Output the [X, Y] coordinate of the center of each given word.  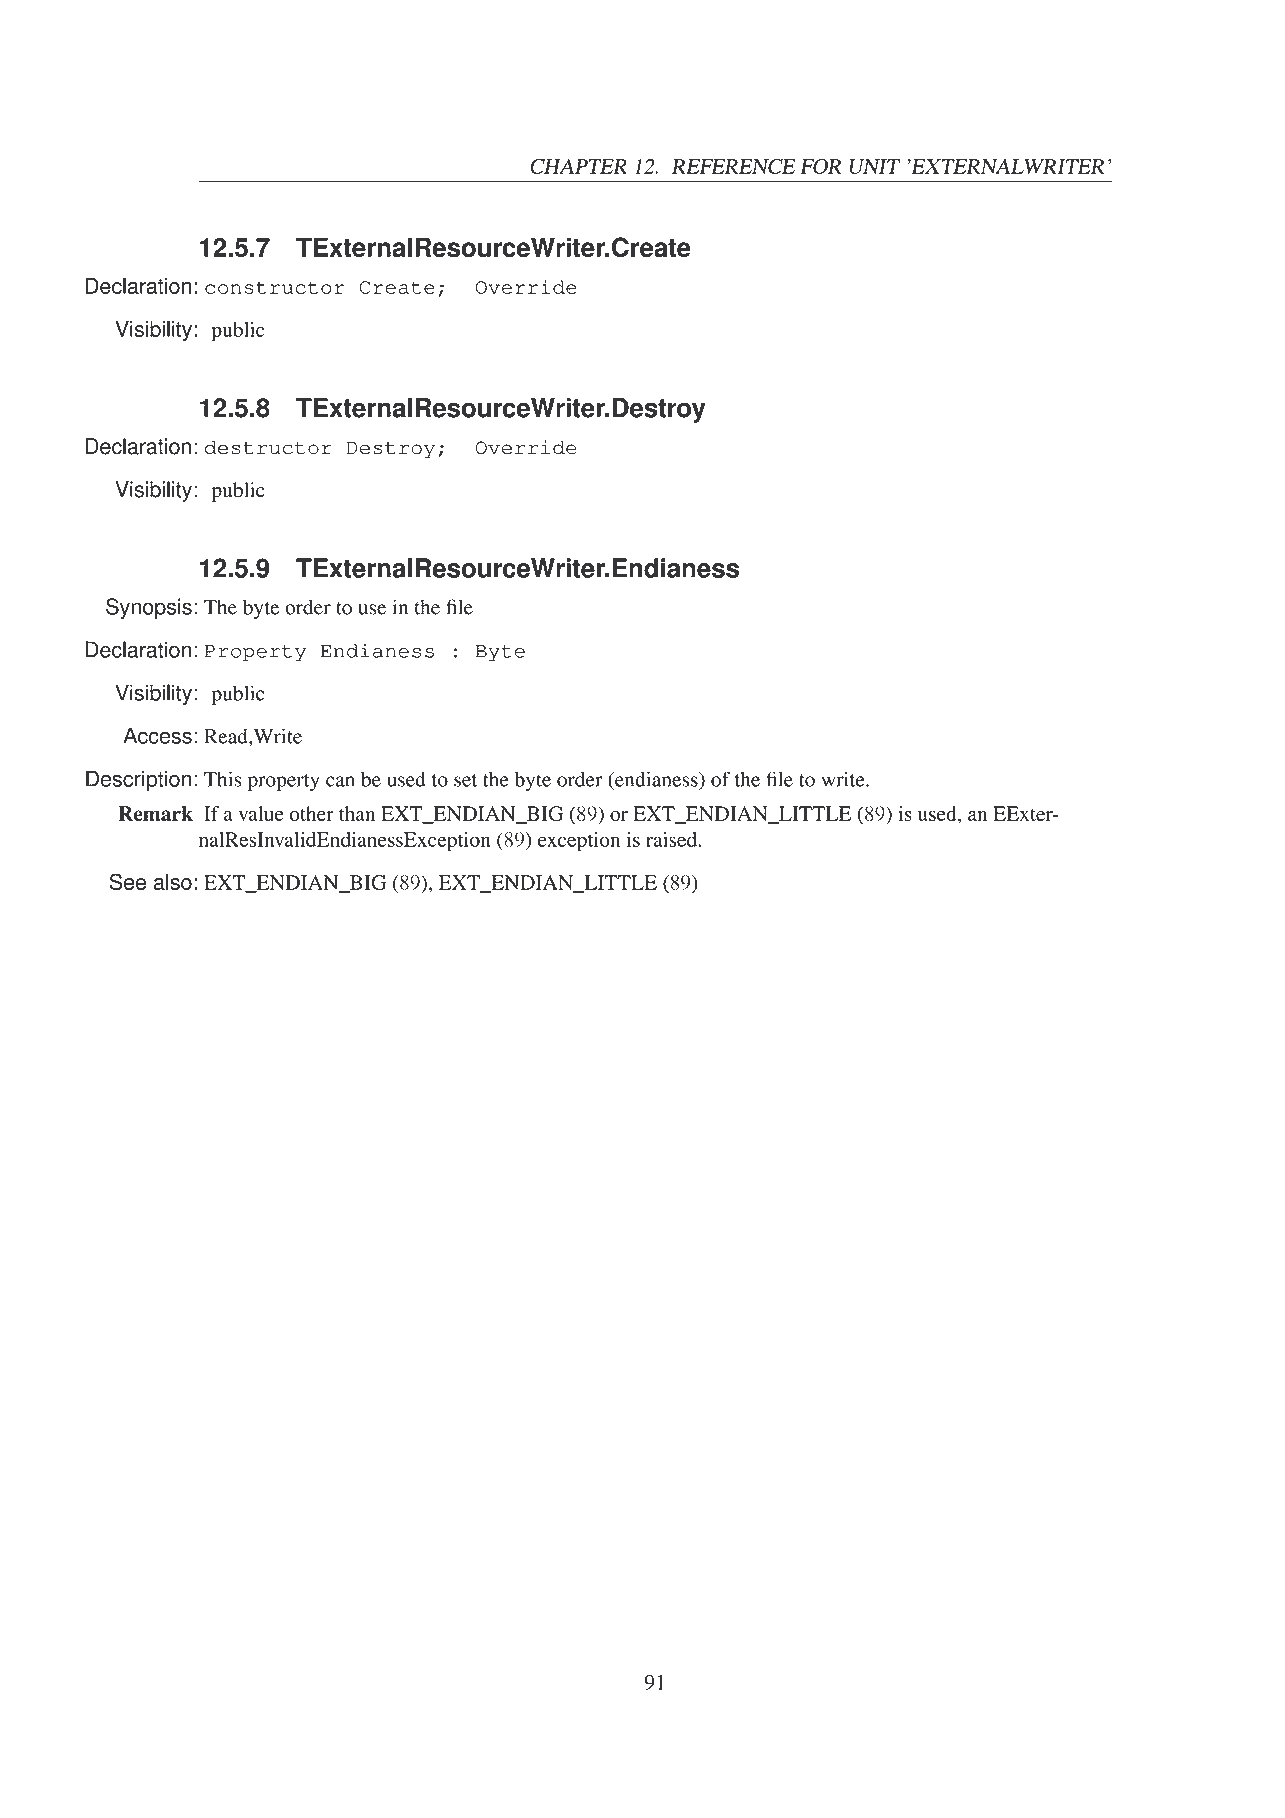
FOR [821, 166]
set [465, 780]
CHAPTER [578, 166]
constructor [275, 287]
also [173, 882]
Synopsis [149, 608]
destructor [268, 448]
